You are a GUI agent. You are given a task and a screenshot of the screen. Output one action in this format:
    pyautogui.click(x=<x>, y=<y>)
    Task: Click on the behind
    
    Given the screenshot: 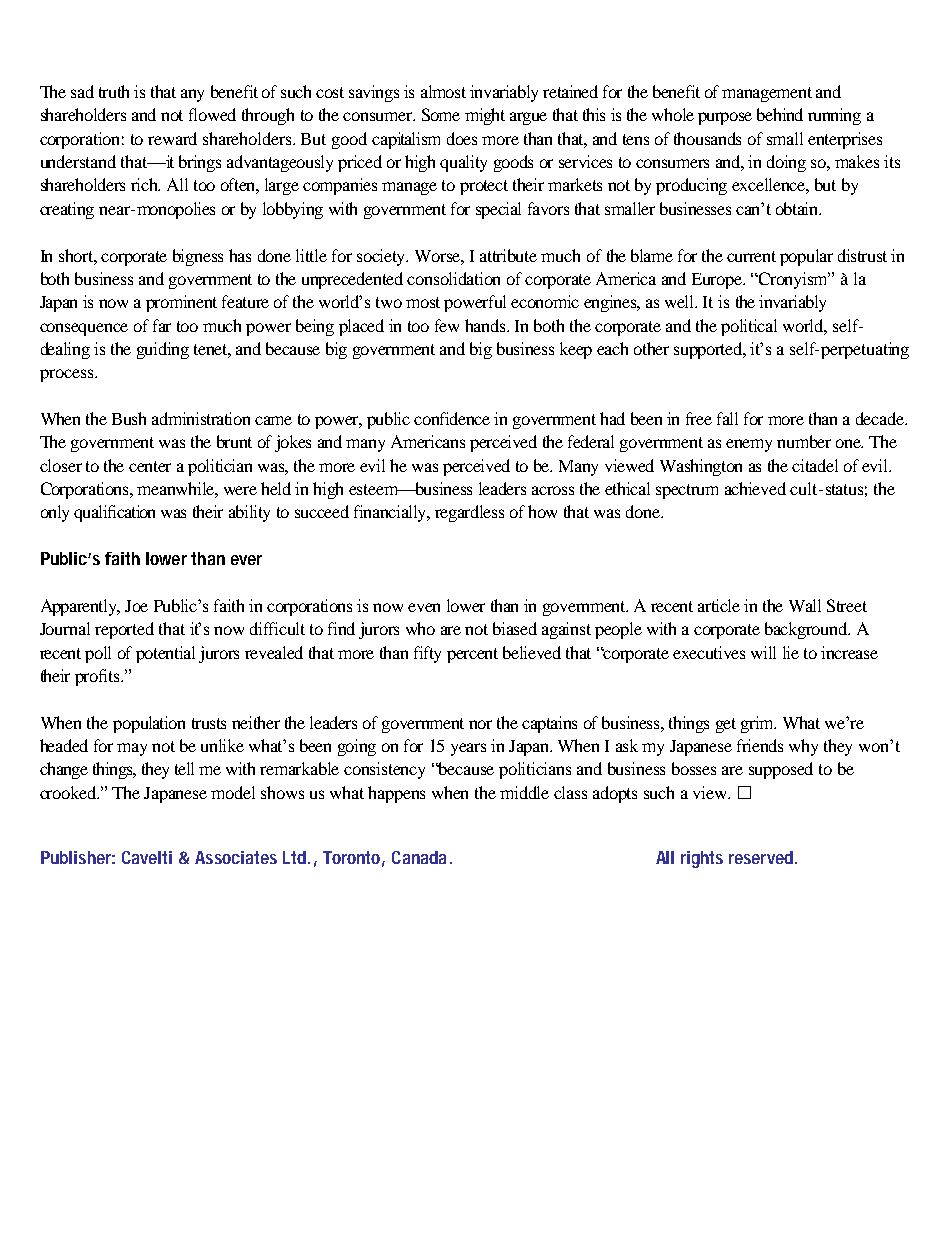 What is the action you would take?
    pyautogui.click(x=780, y=114)
